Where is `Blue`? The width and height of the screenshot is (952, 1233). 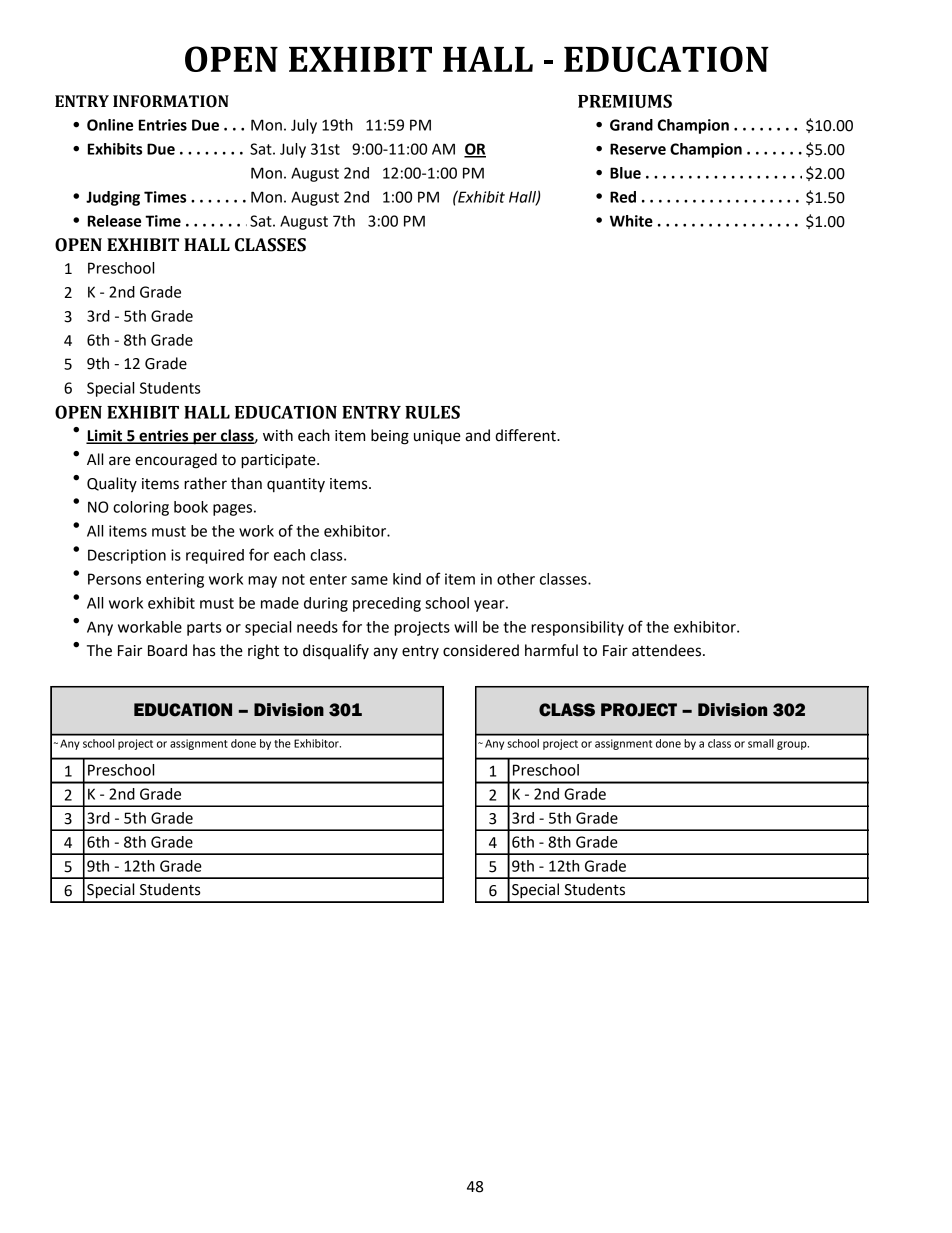 Blue is located at coordinates (625, 173).
